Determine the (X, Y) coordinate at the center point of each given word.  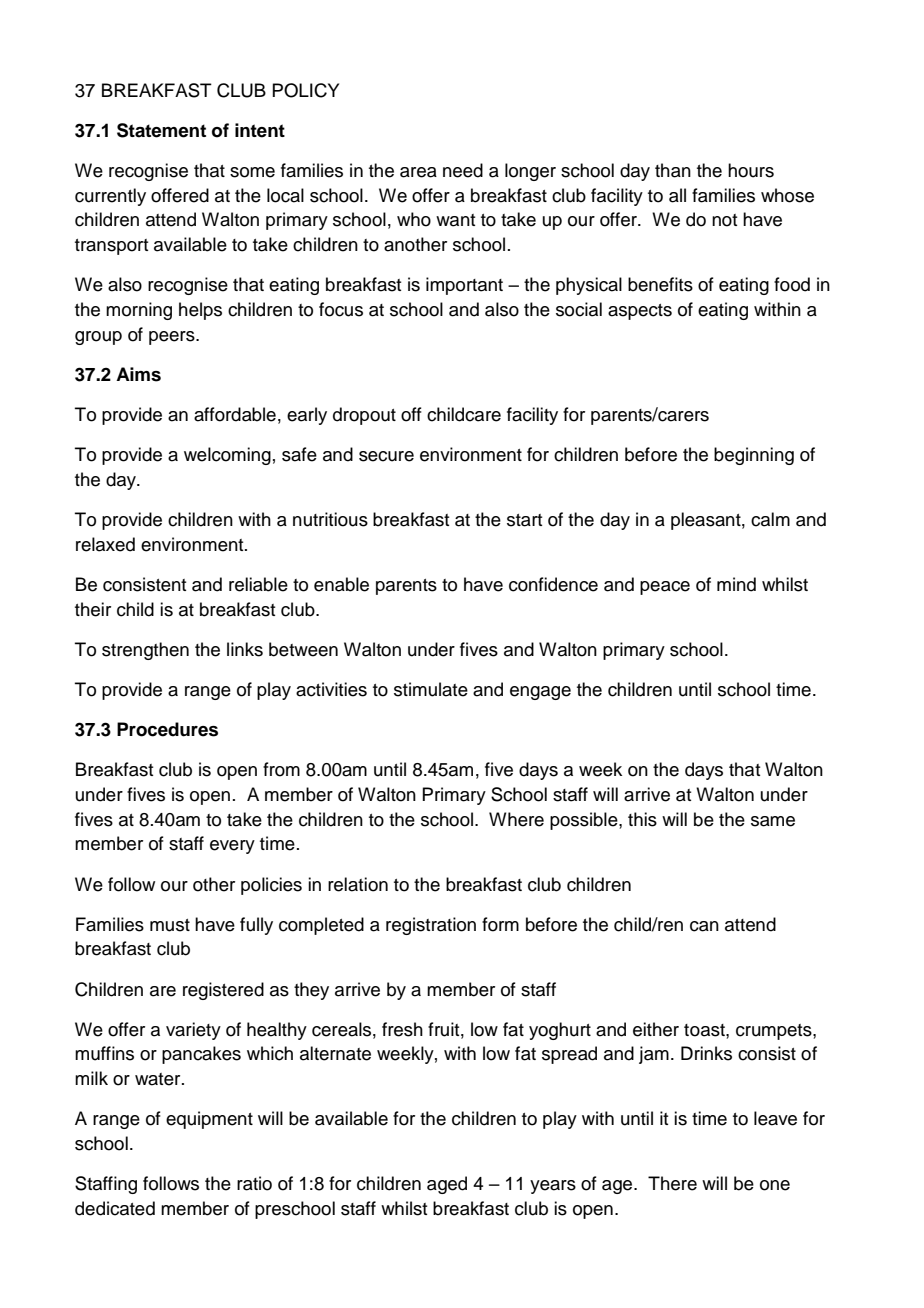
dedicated (115, 1208)
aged (447, 1185)
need (463, 170)
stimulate (431, 689)
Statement (161, 130)
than (673, 170)
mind (736, 584)
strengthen (145, 651)
